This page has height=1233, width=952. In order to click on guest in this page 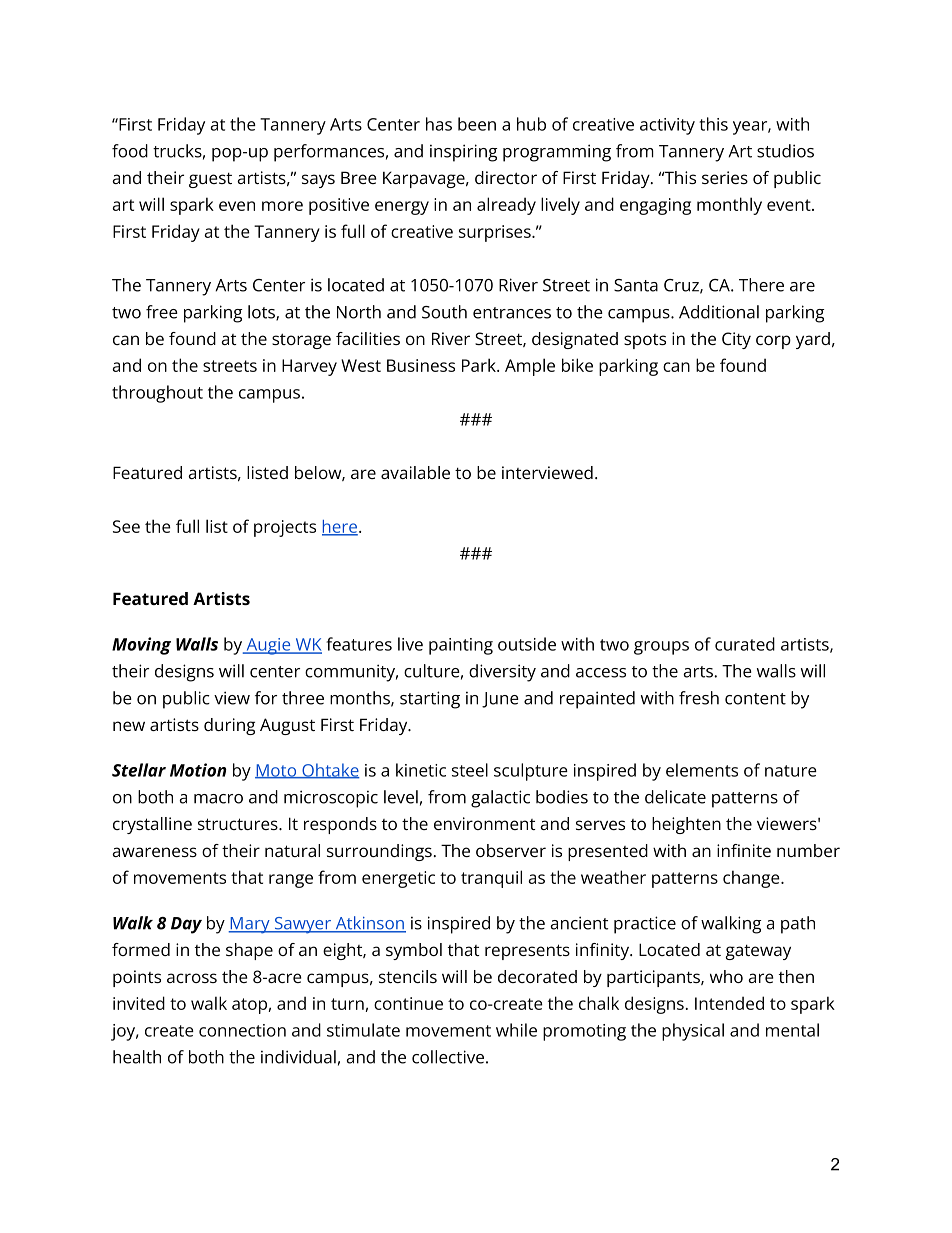, I will do `click(210, 180)`.
